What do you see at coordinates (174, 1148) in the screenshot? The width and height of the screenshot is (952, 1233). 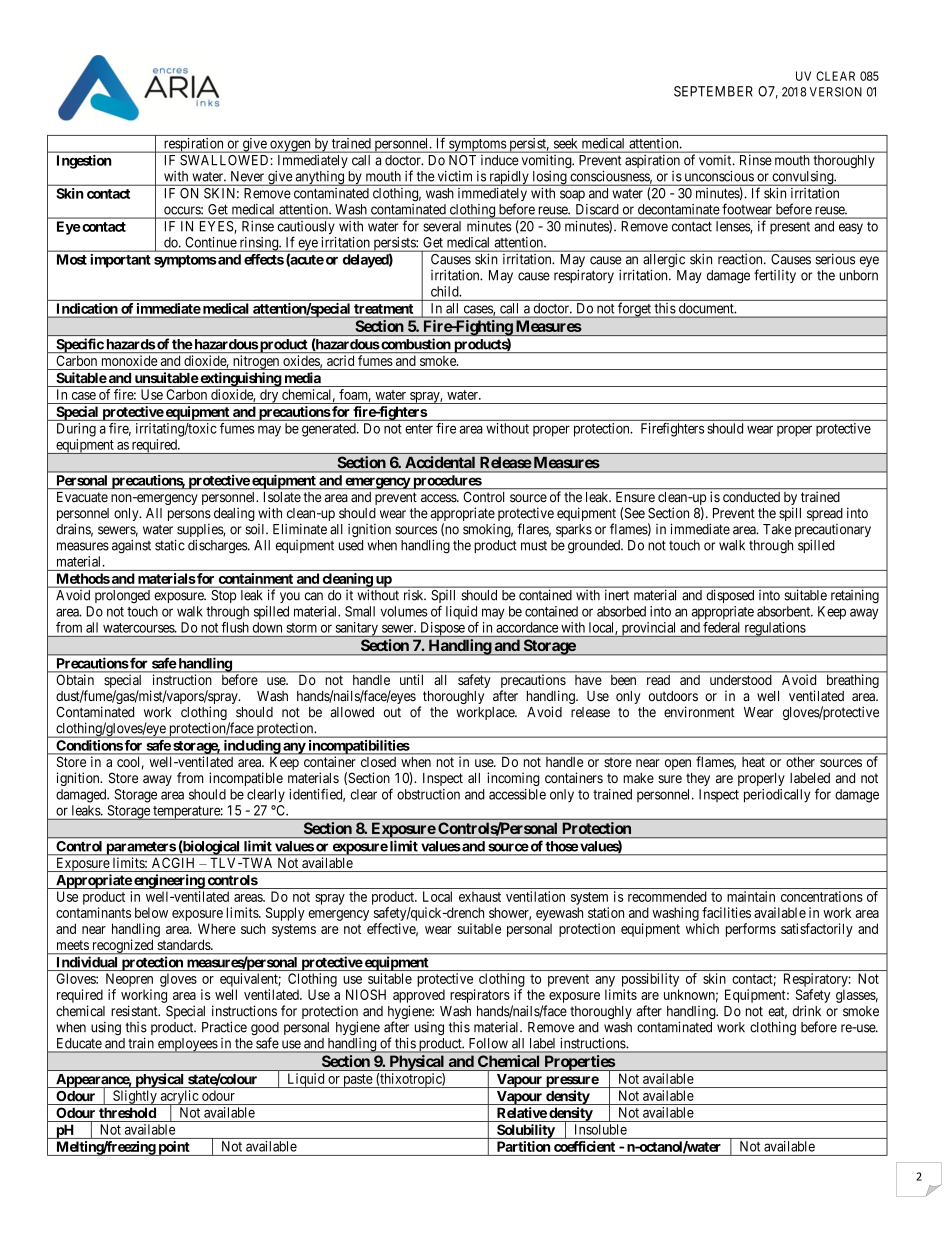 I see `point` at bounding box center [174, 1148].
